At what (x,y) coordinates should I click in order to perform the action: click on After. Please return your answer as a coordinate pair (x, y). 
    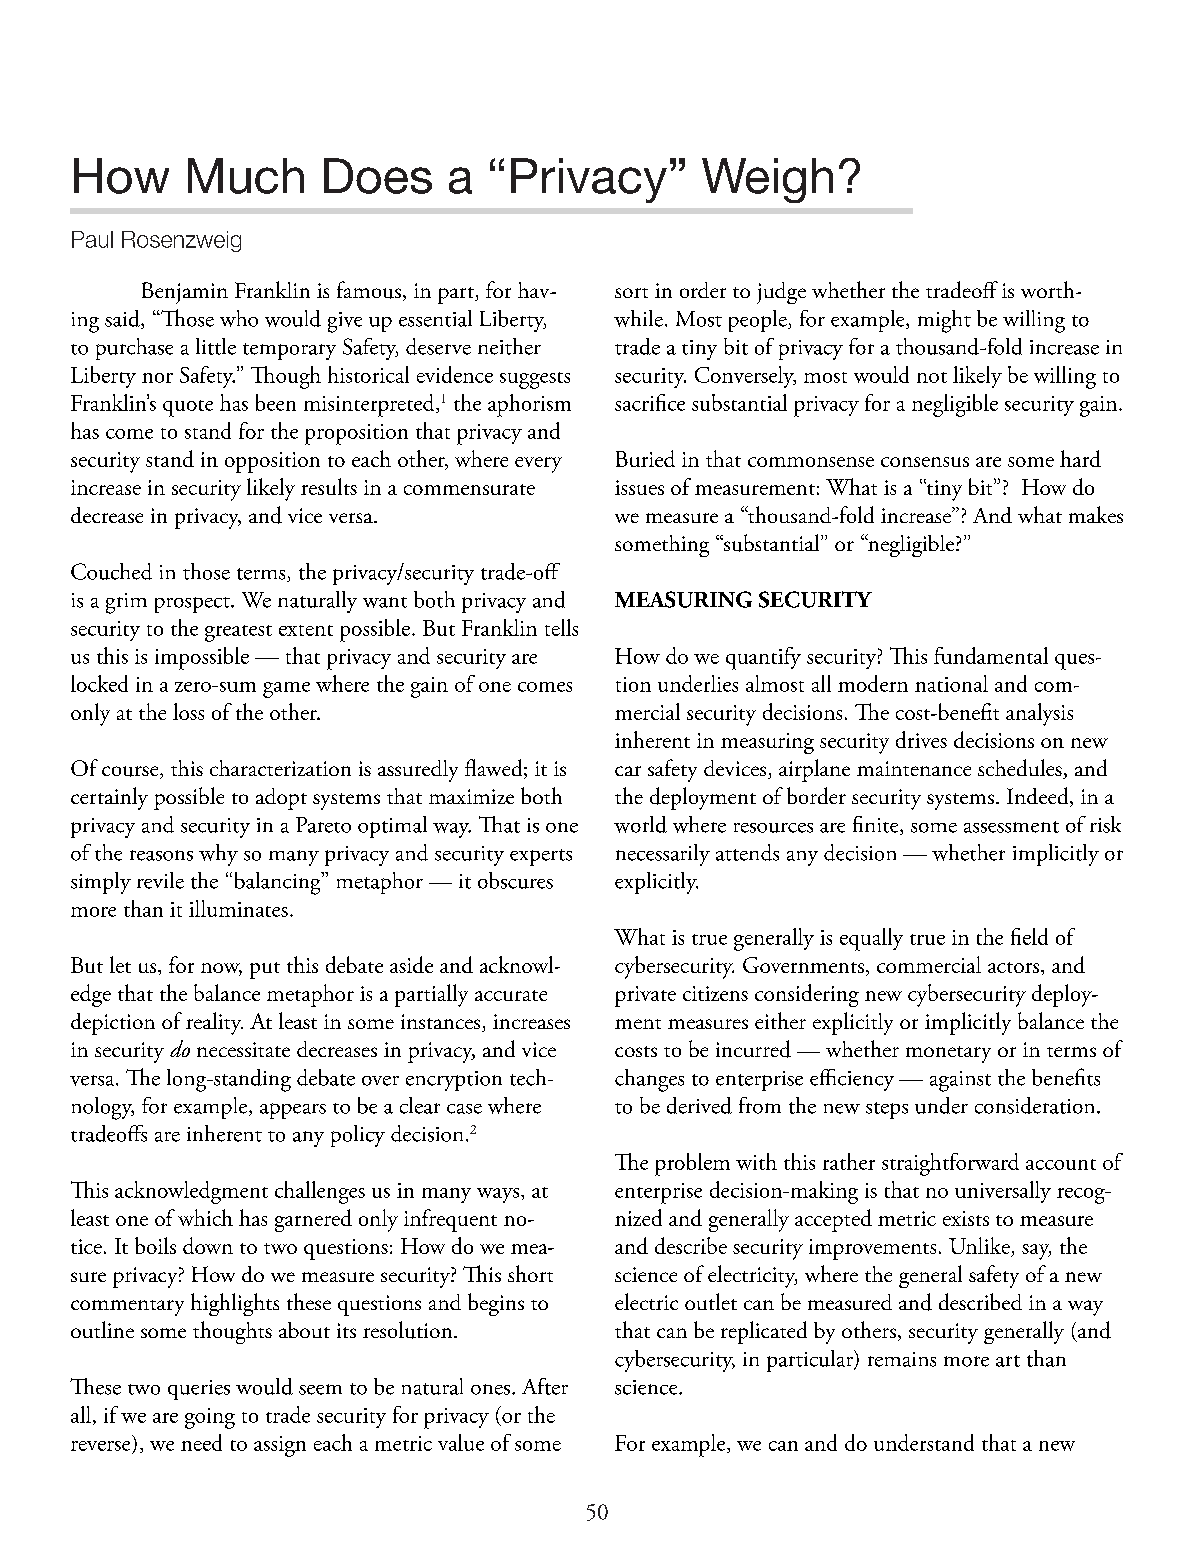
    Looking at the image, I should click on (545, 1386).
